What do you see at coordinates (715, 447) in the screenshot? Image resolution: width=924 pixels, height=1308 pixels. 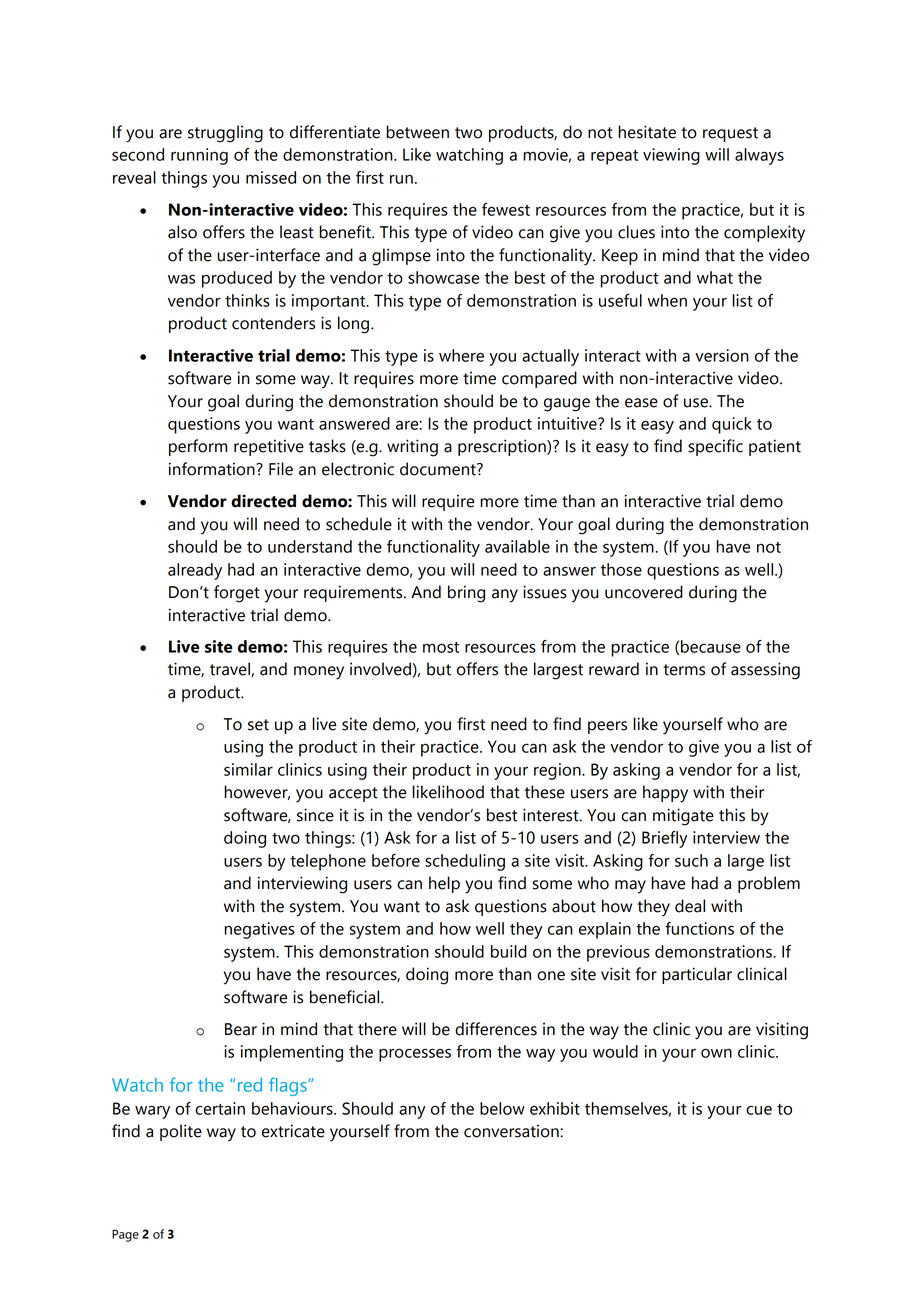 I see `specific` at bounding box center [715, 447].
